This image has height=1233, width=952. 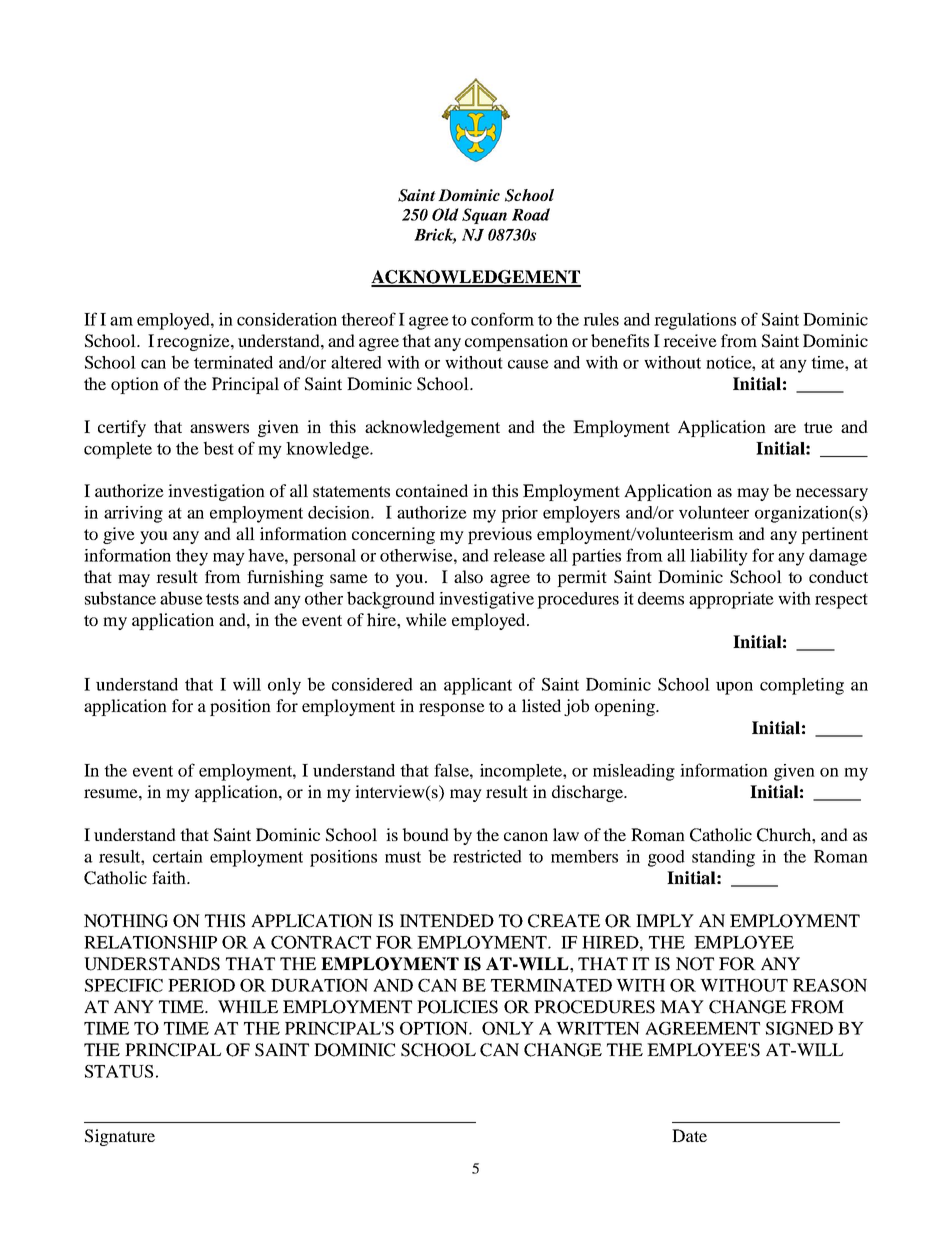 I want to click on certain, so click(x=178, y=856).
